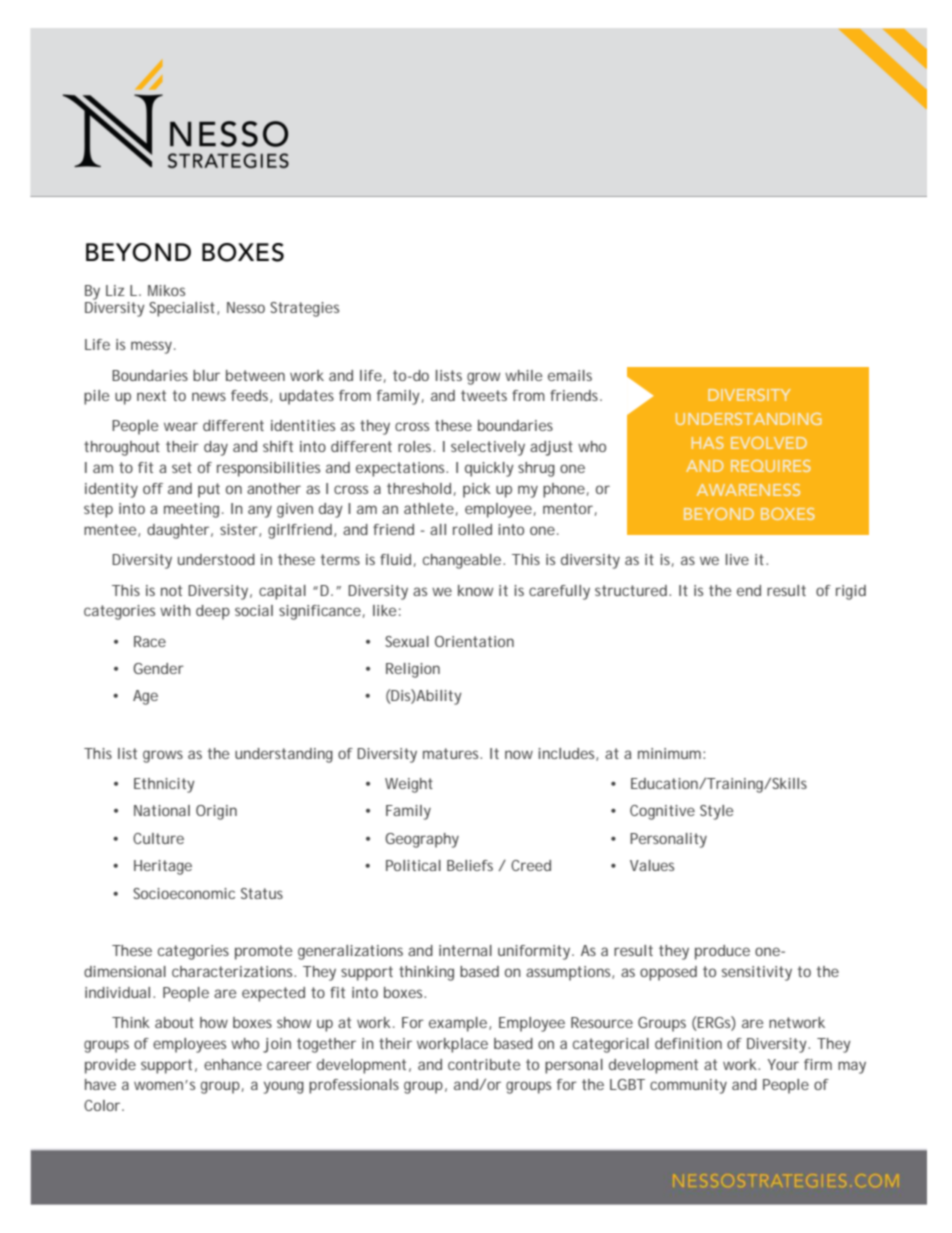 The image size is (952, 1233). What do you see at coordinates (193, 510) in the document?
I see `meeting` at bounding box center [193, 510].
